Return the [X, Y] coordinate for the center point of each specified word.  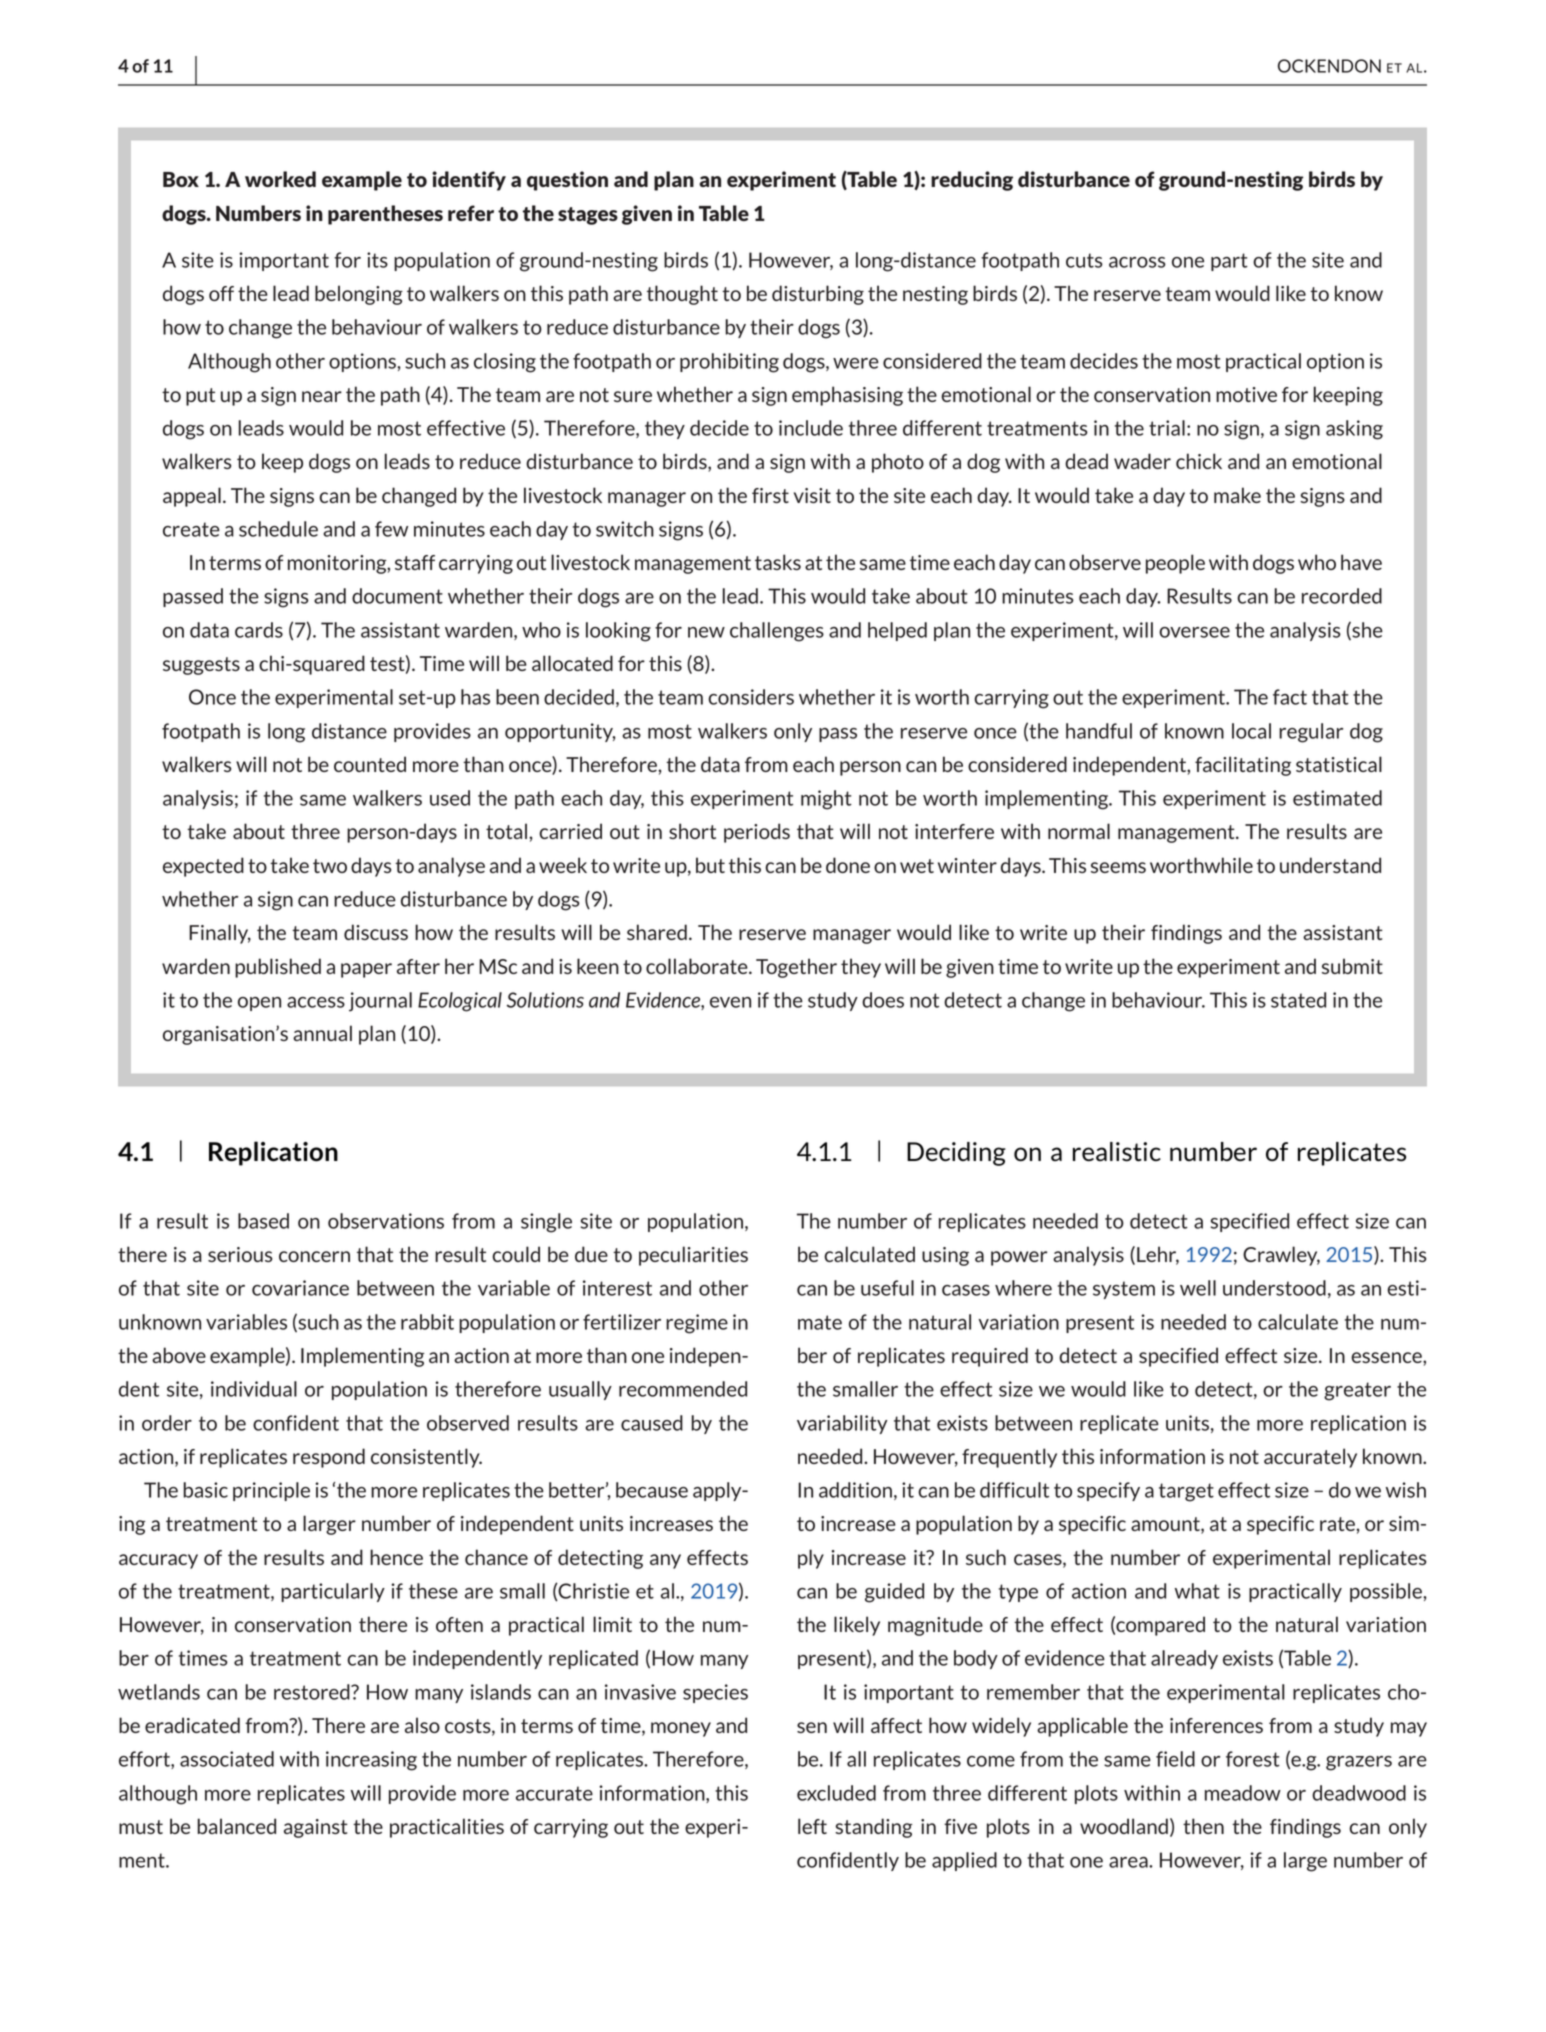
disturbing [818, 295]
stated [1298, 1000]
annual [322, 1033]
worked [280, 179]
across [1137, 262]
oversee [1194, 632]
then [1203, 1826]
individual [254, 1389]
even [730, 1002]
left [812, 1826]
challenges [777, 632]
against [316, 1828]
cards [259, 630]
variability [842, 1424]
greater [1357, 1391]
